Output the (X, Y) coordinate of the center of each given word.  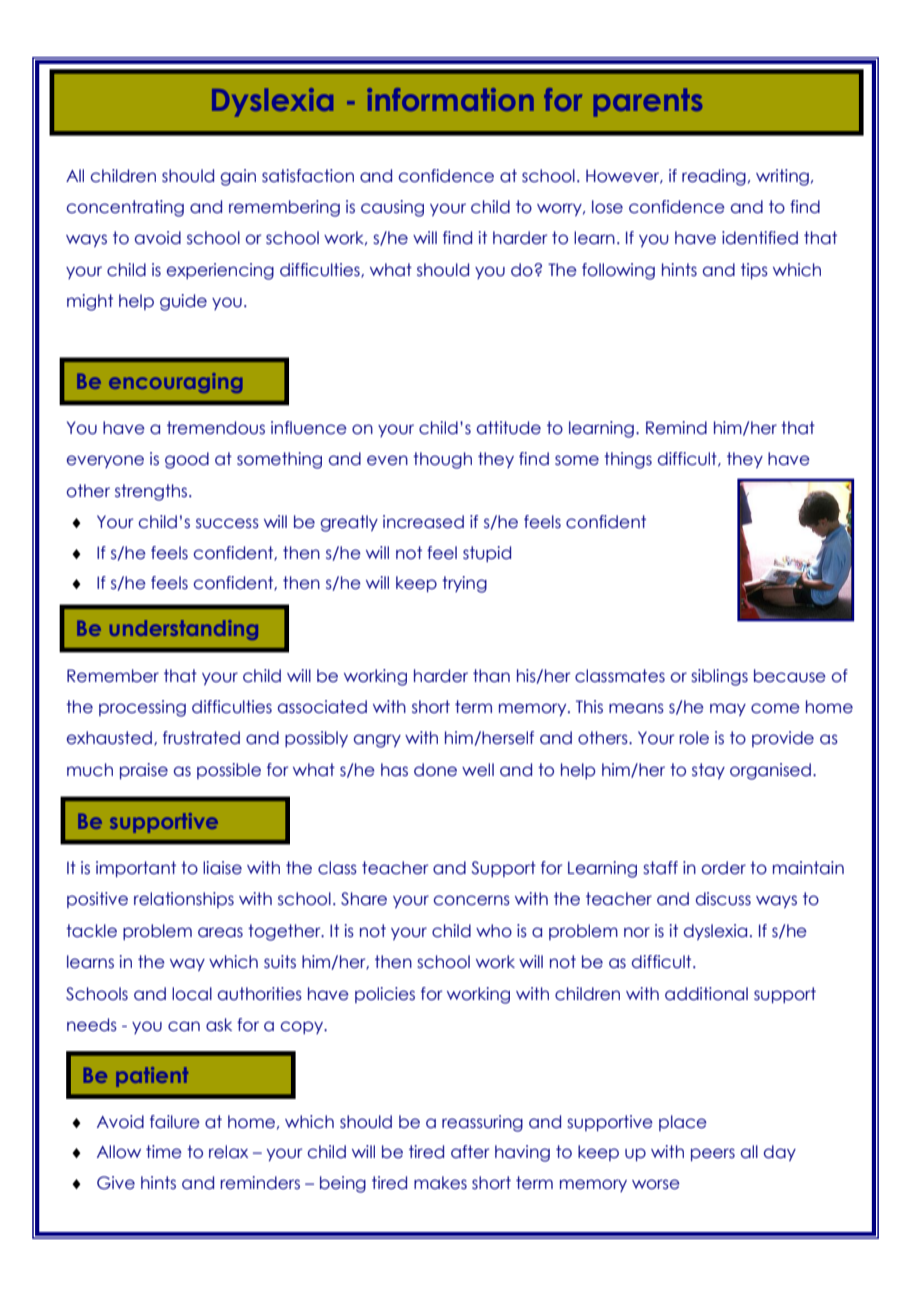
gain (238, 177)
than (491, 676)
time (164, 1152)
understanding (184, 630)
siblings (719, 677)
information (450, 99)
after (470, 1152)
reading (714, 177)
